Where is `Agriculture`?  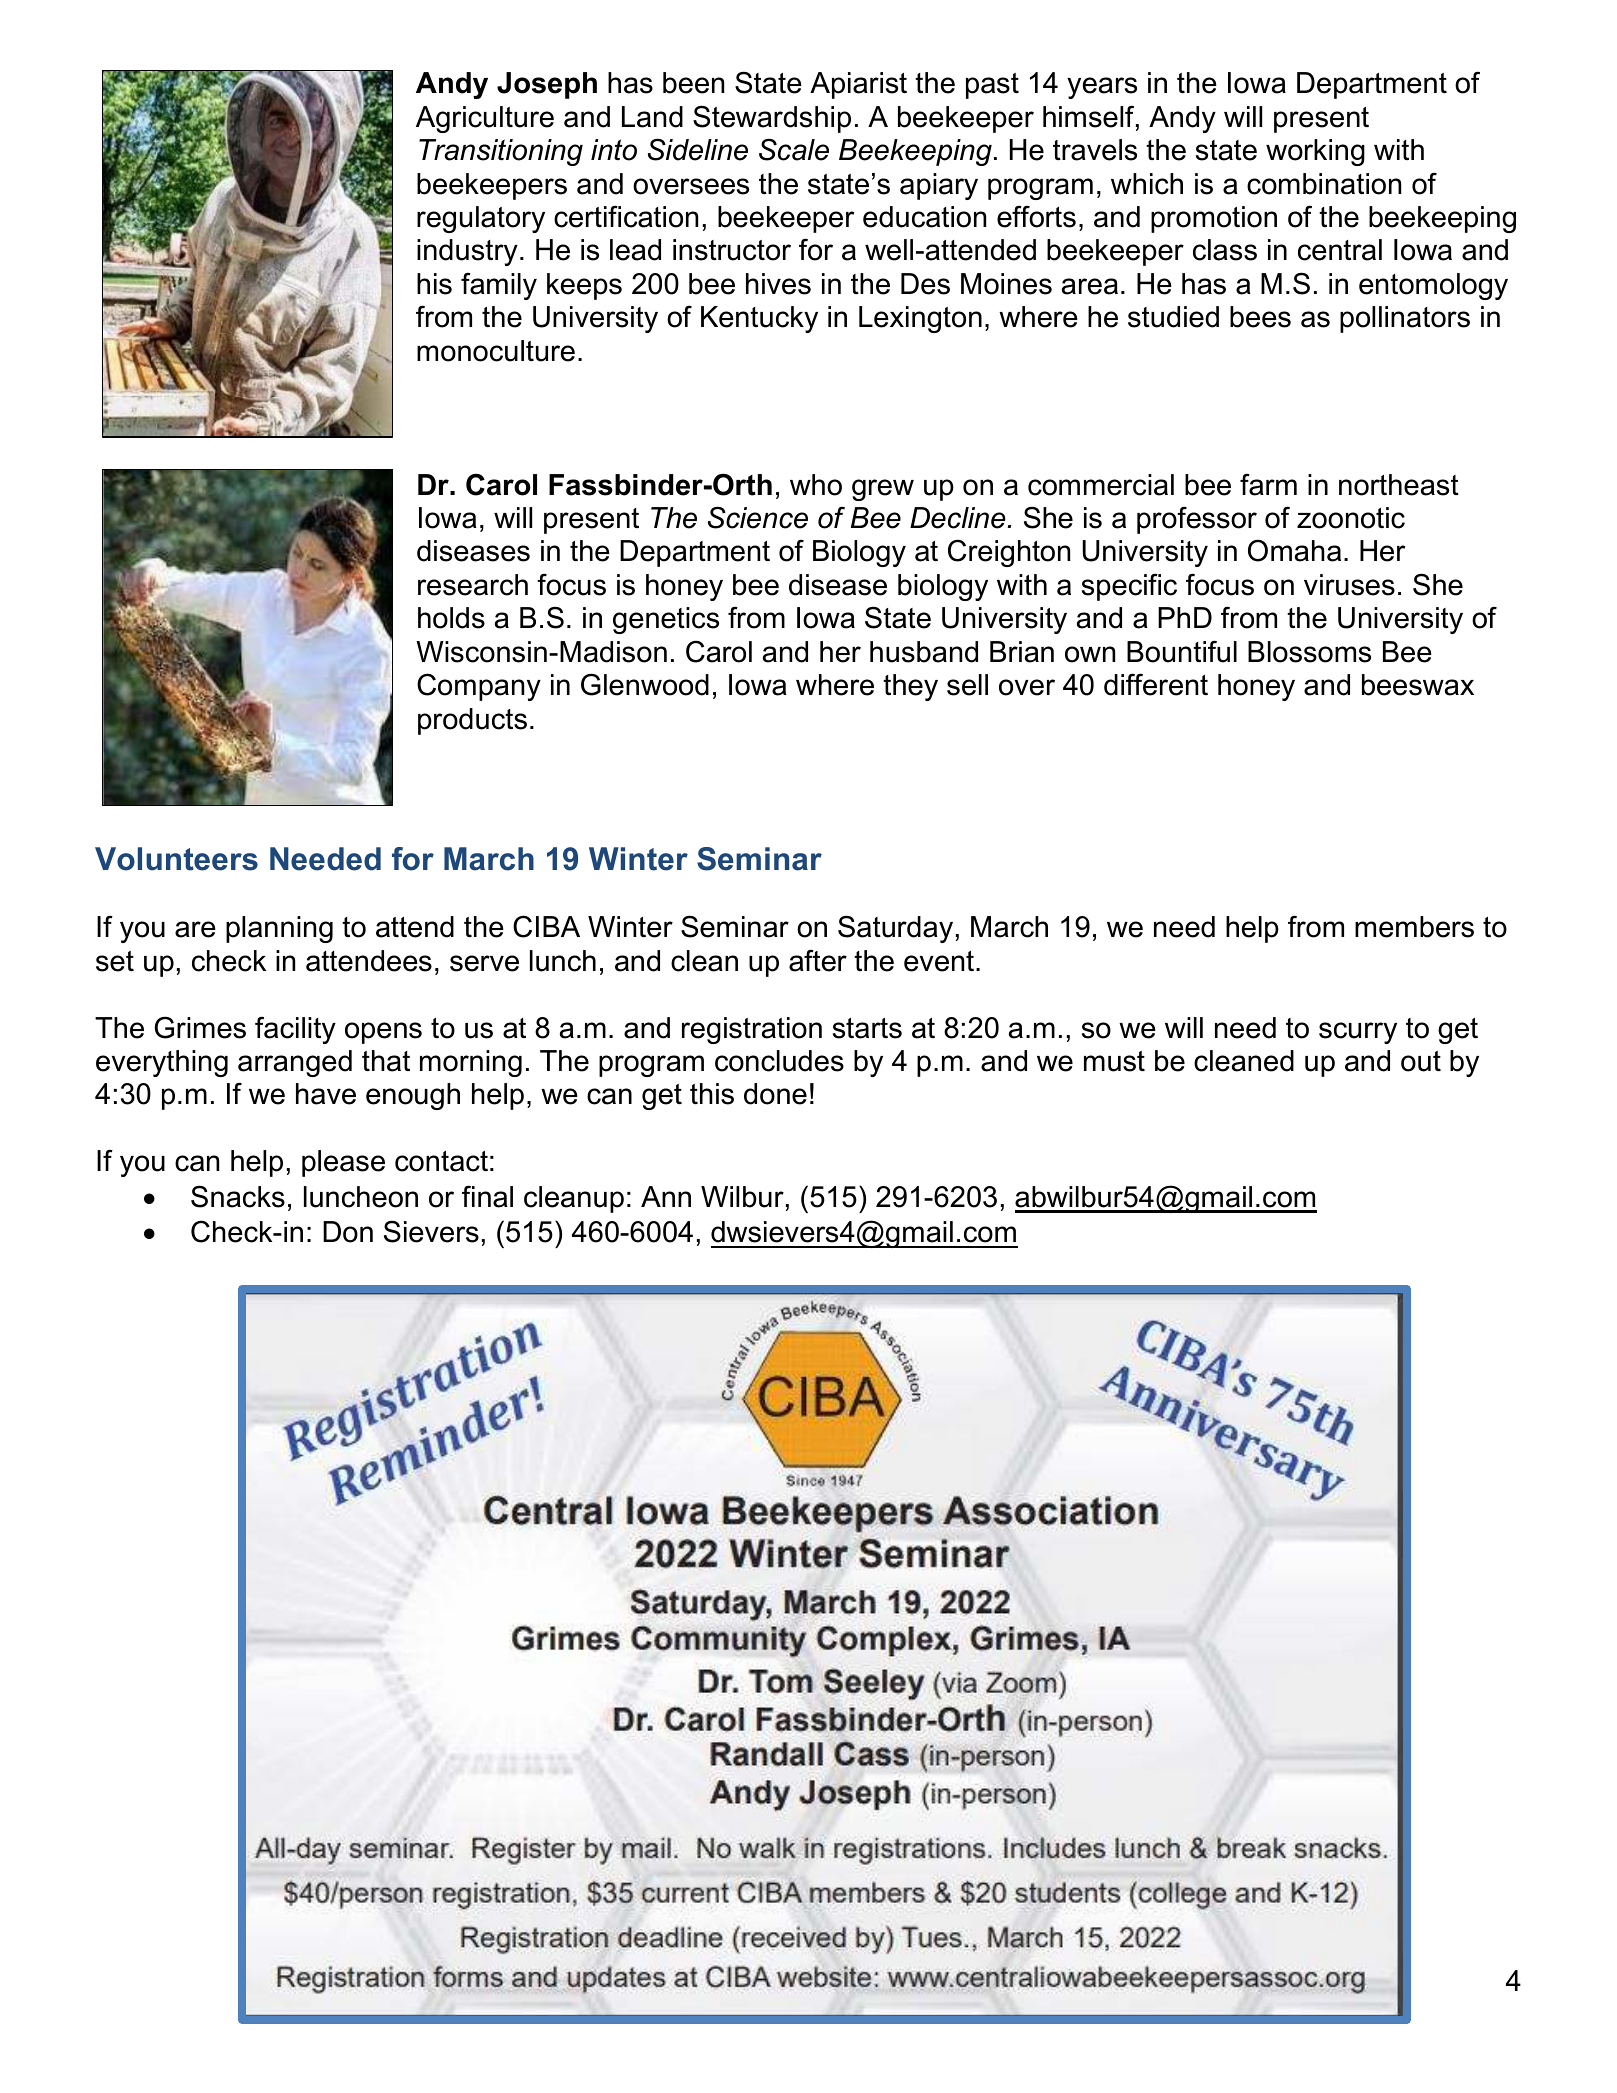 Agriculture is located at coordinates (485, 119).
